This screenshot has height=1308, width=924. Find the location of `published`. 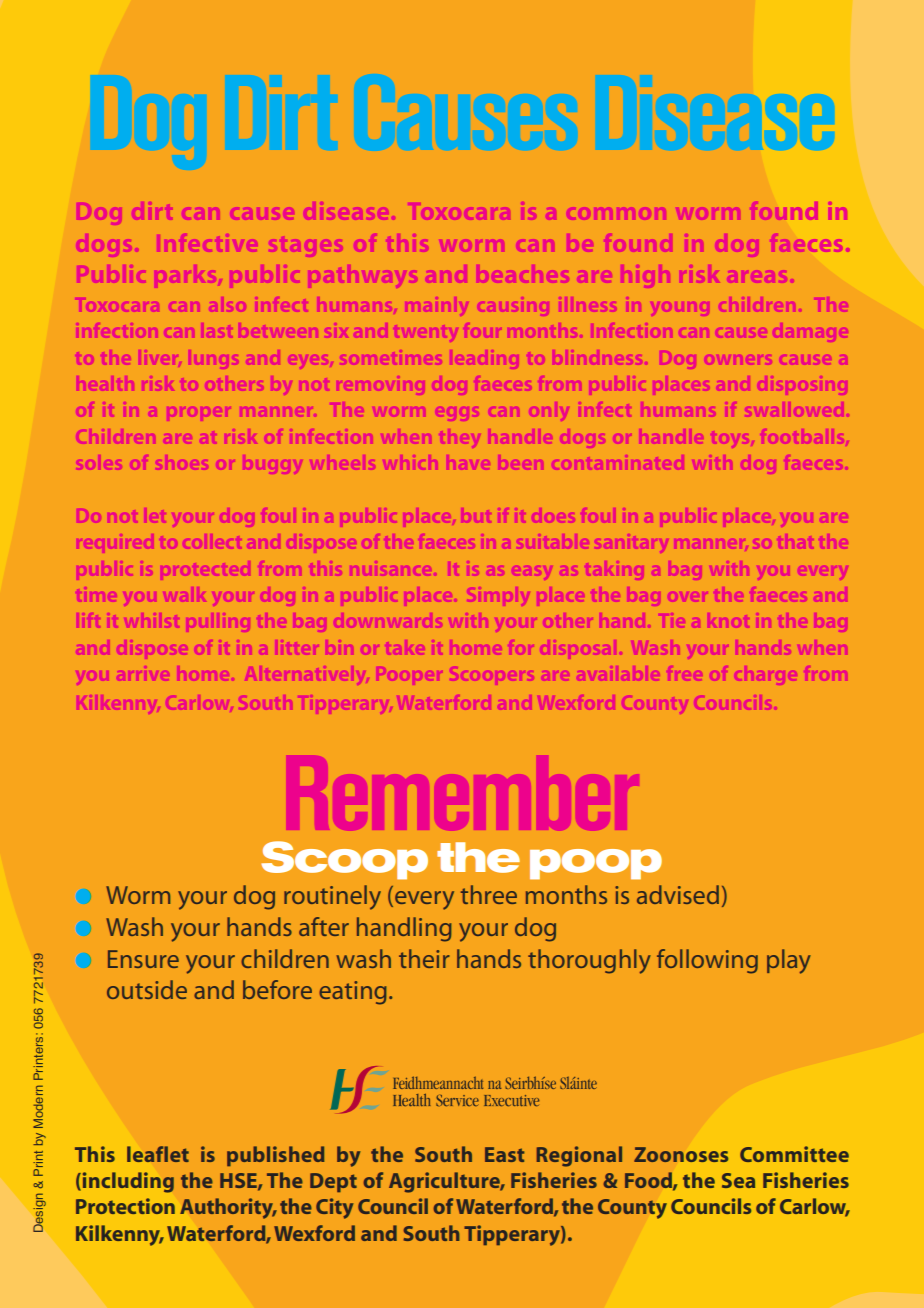

published is located at coordinates (275, 1156).
